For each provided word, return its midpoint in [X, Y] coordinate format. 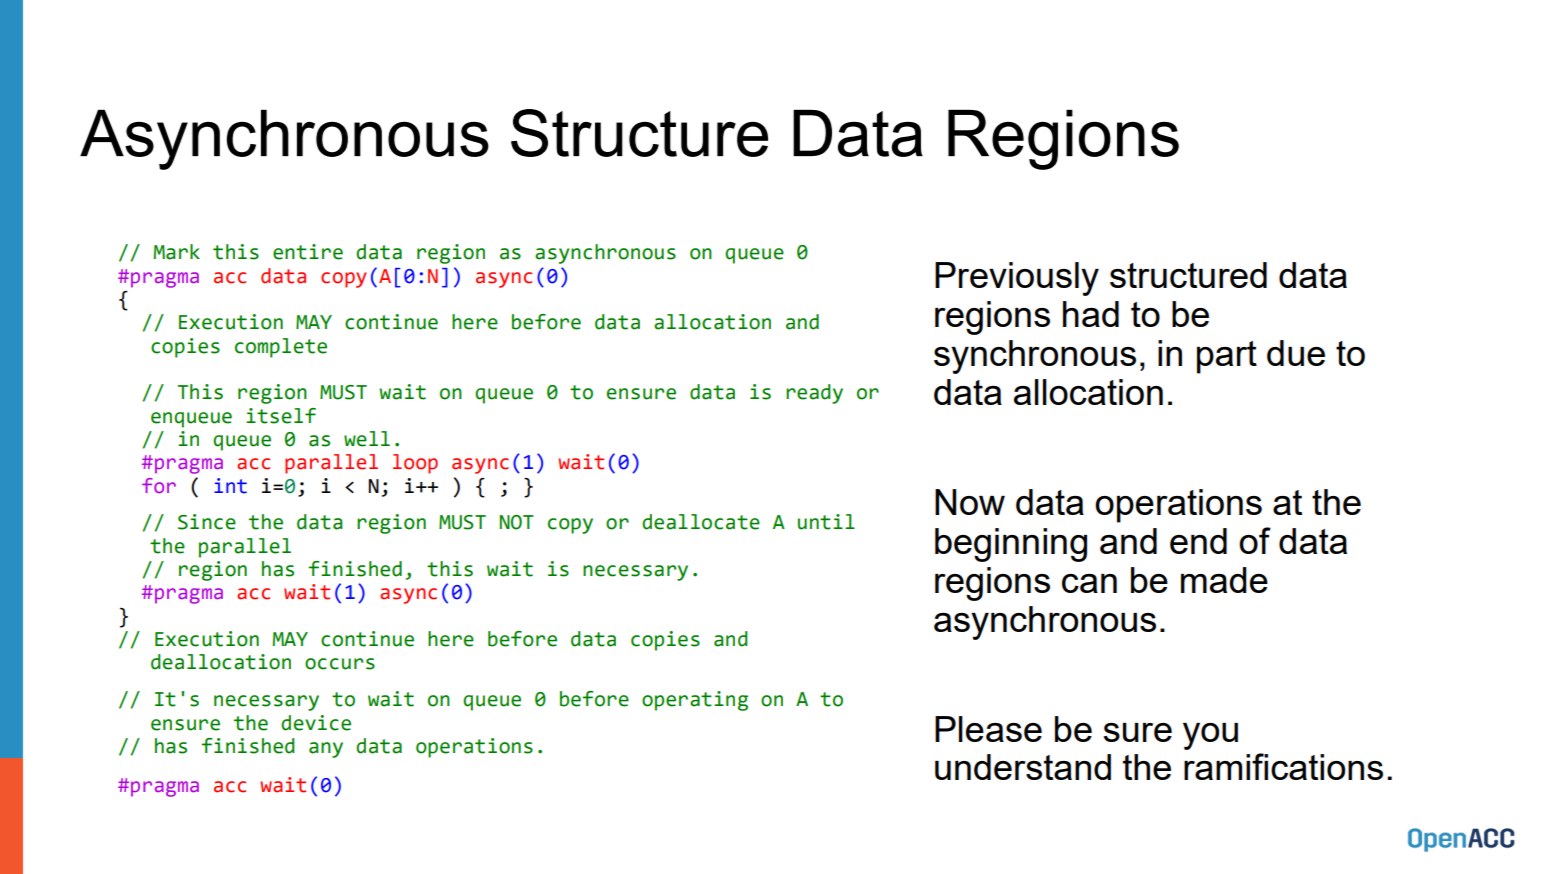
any [326, 750]
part [1227, 357]
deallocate [701, 522]
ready [814, 394]
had [1091, 314]
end [1198, 541]
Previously [1017, 279]
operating [695, 701]
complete [281, 348]
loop [415, 464]
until [826, 522]
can [1089, 583]
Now [970, 502]
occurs [340, 664]
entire [308, 252]
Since [207, 522]
